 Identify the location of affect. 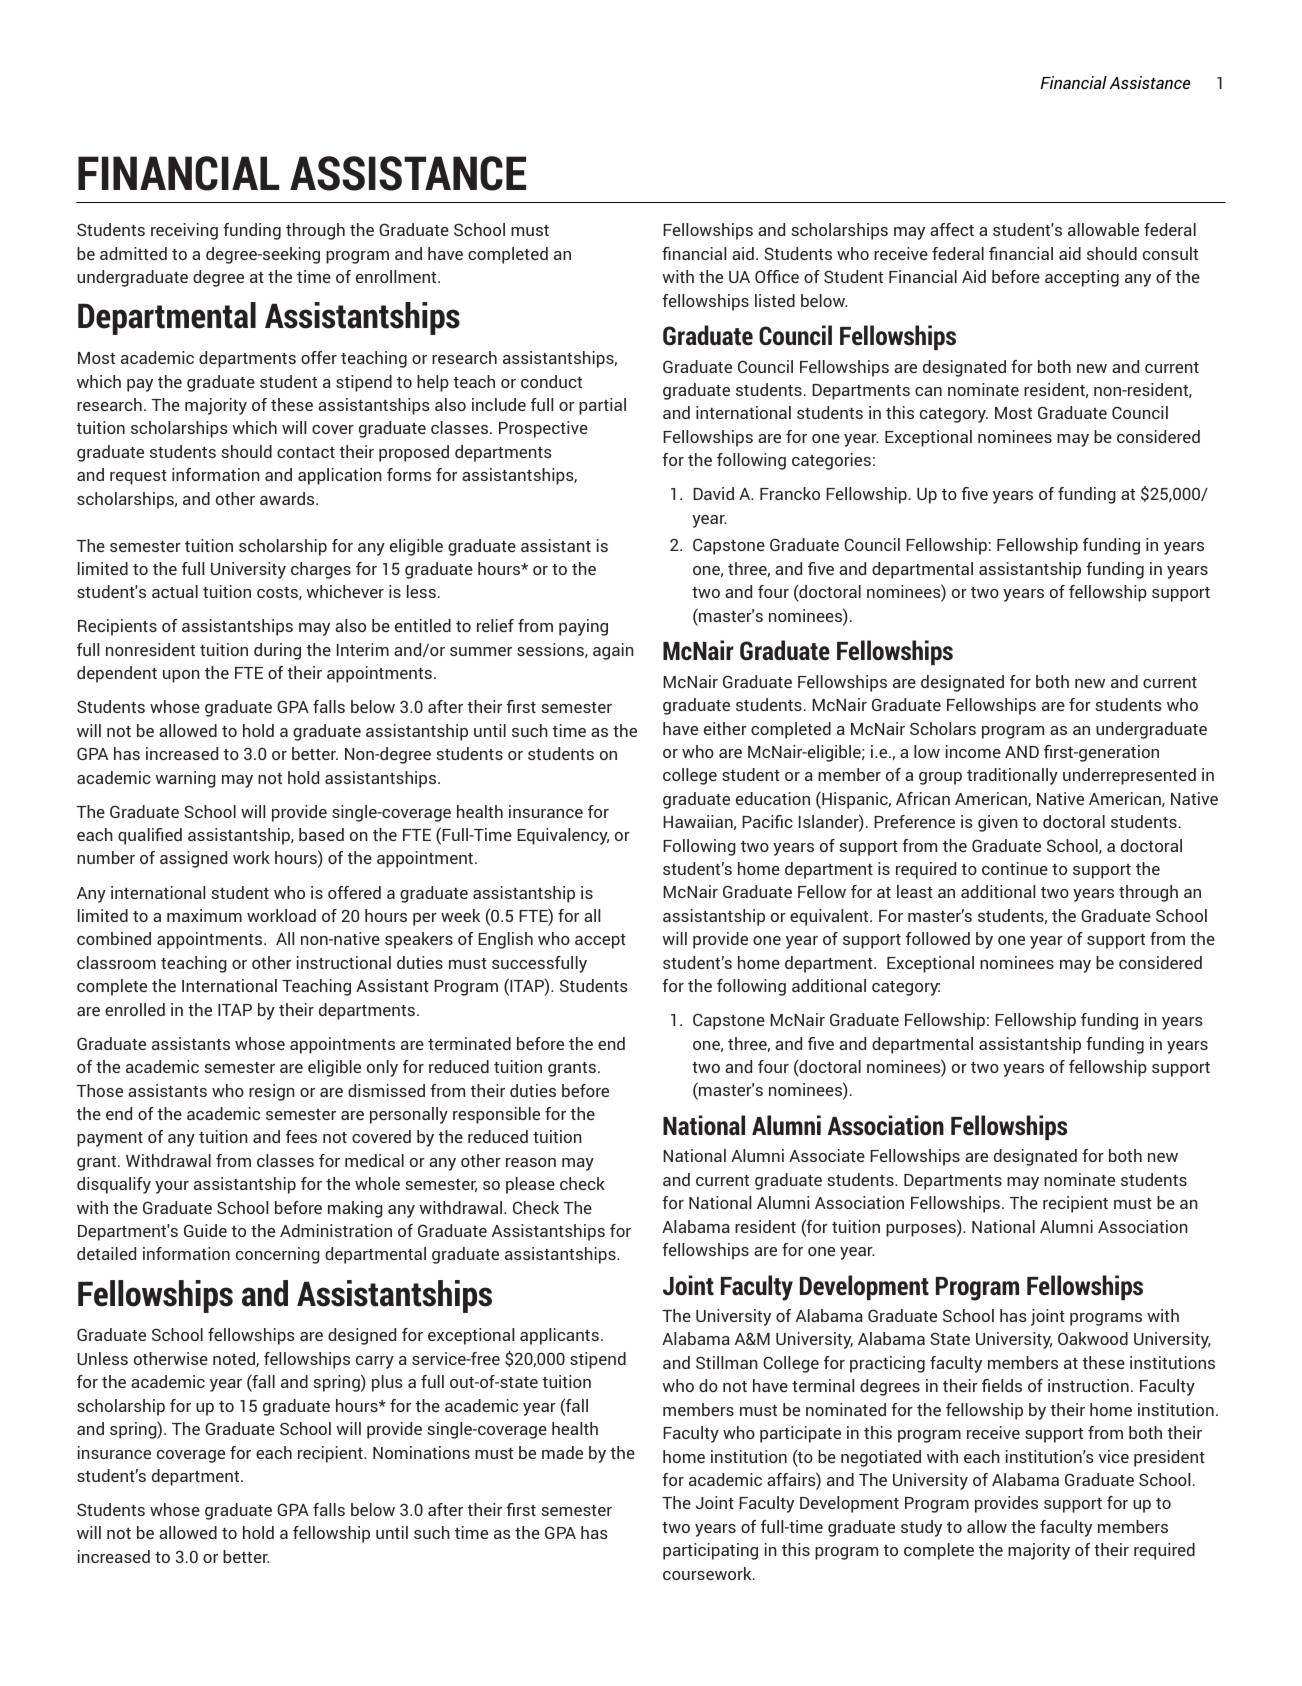
(952, 229).
